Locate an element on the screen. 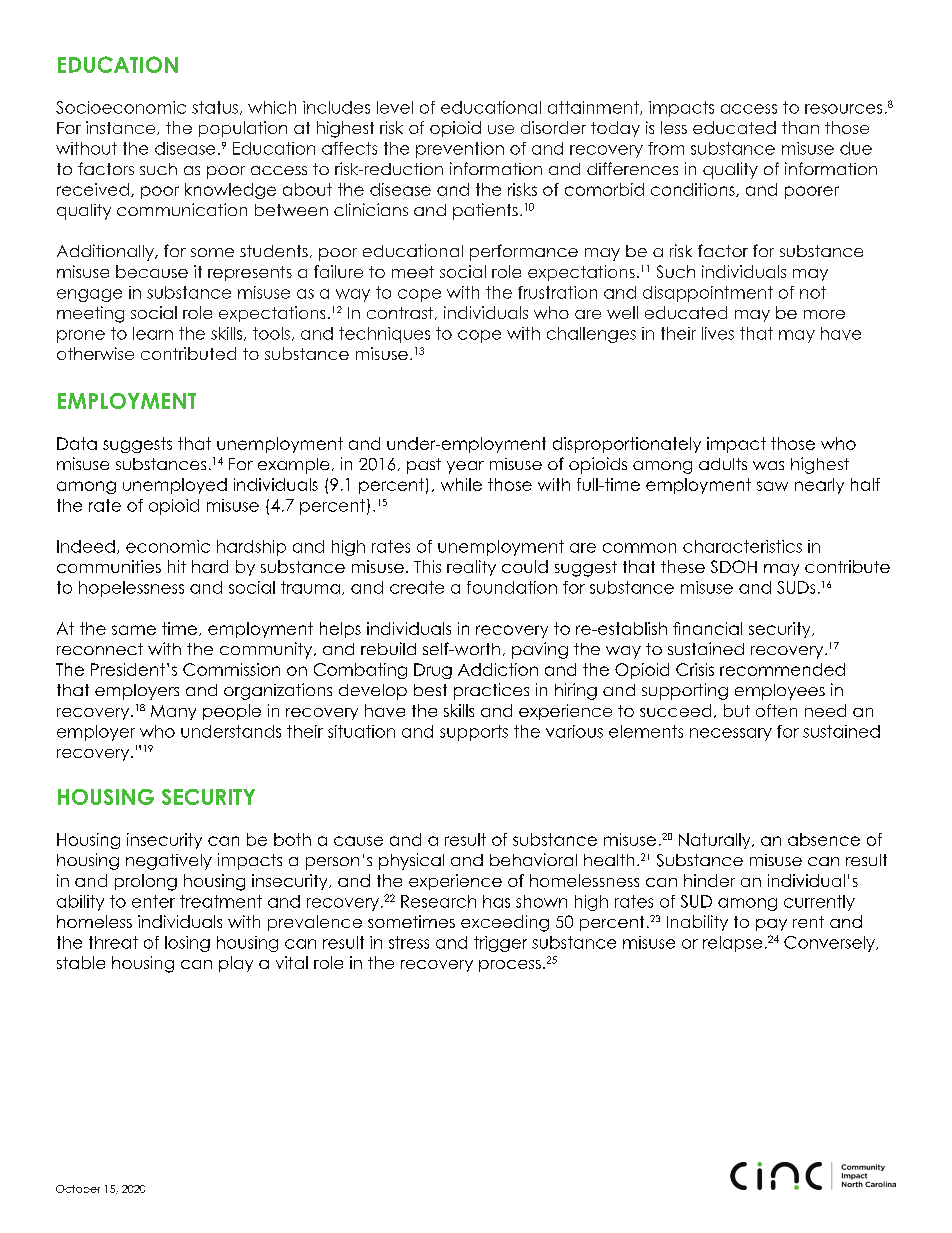 This screenshot has width=952, height=1233. reality is located at coordinates (471, 568).
